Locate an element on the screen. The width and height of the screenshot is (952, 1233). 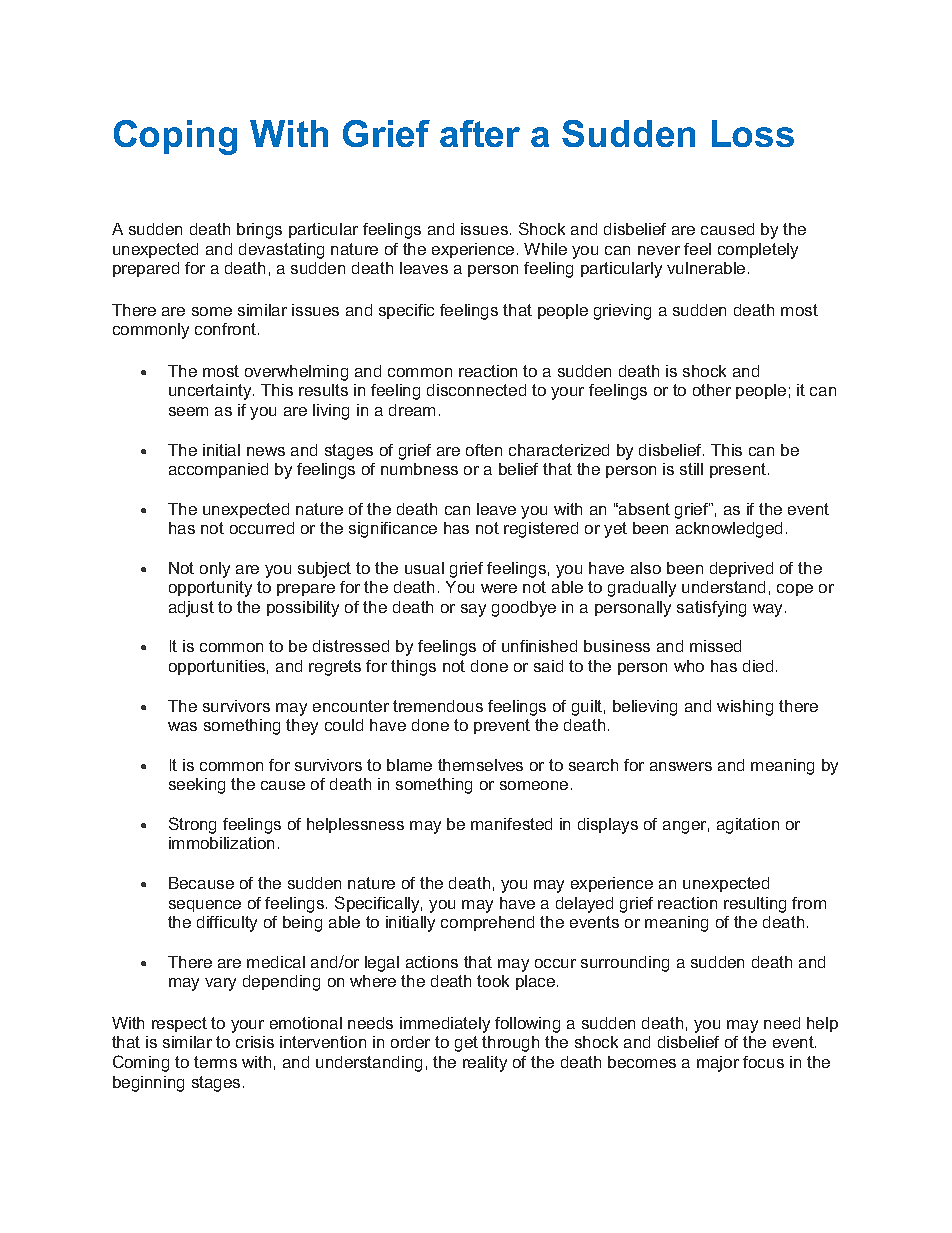
say is located at coordinates (473, 610).
